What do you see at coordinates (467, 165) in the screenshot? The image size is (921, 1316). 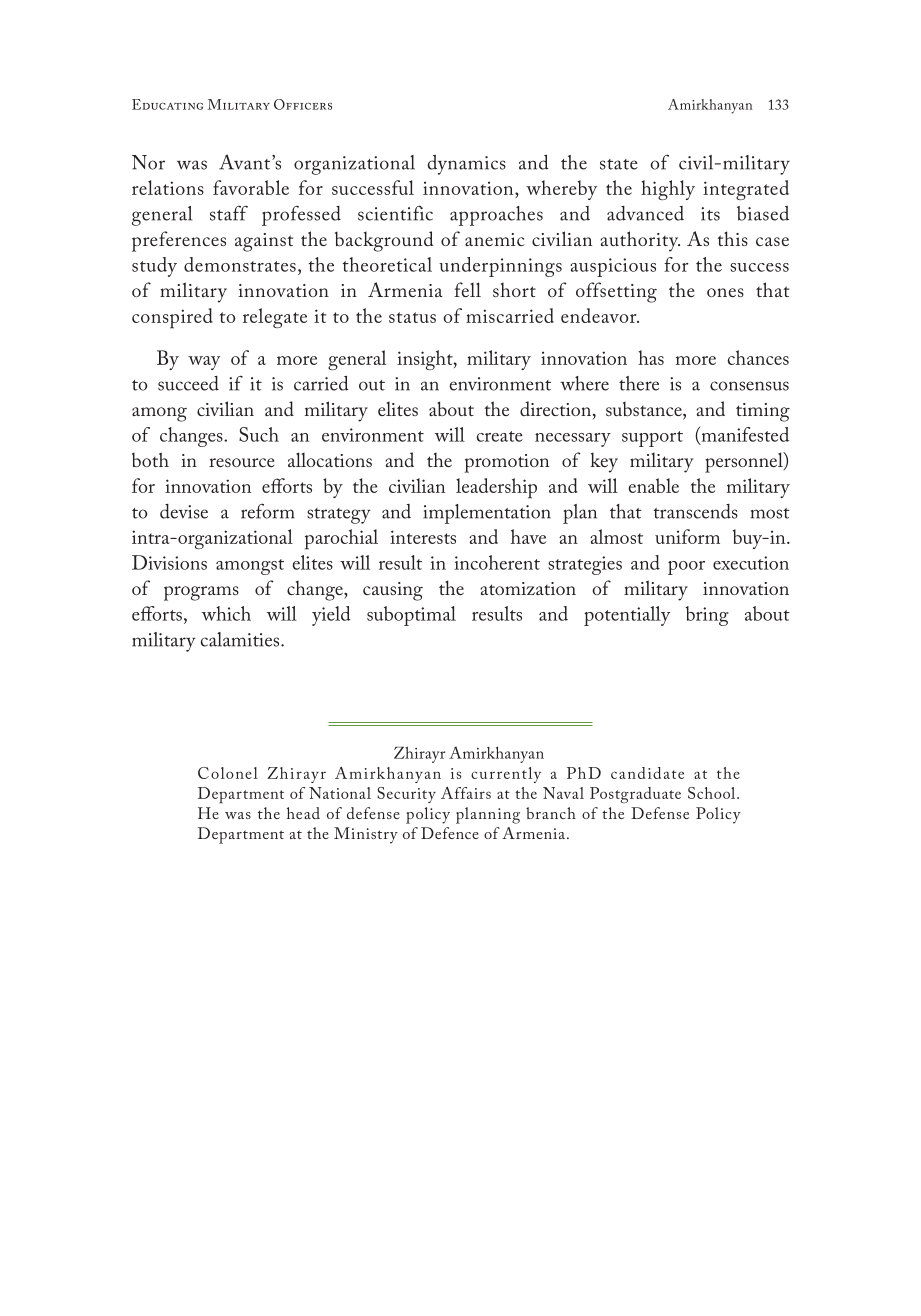 I see `dynamics` at bounding box center [467, 165].
